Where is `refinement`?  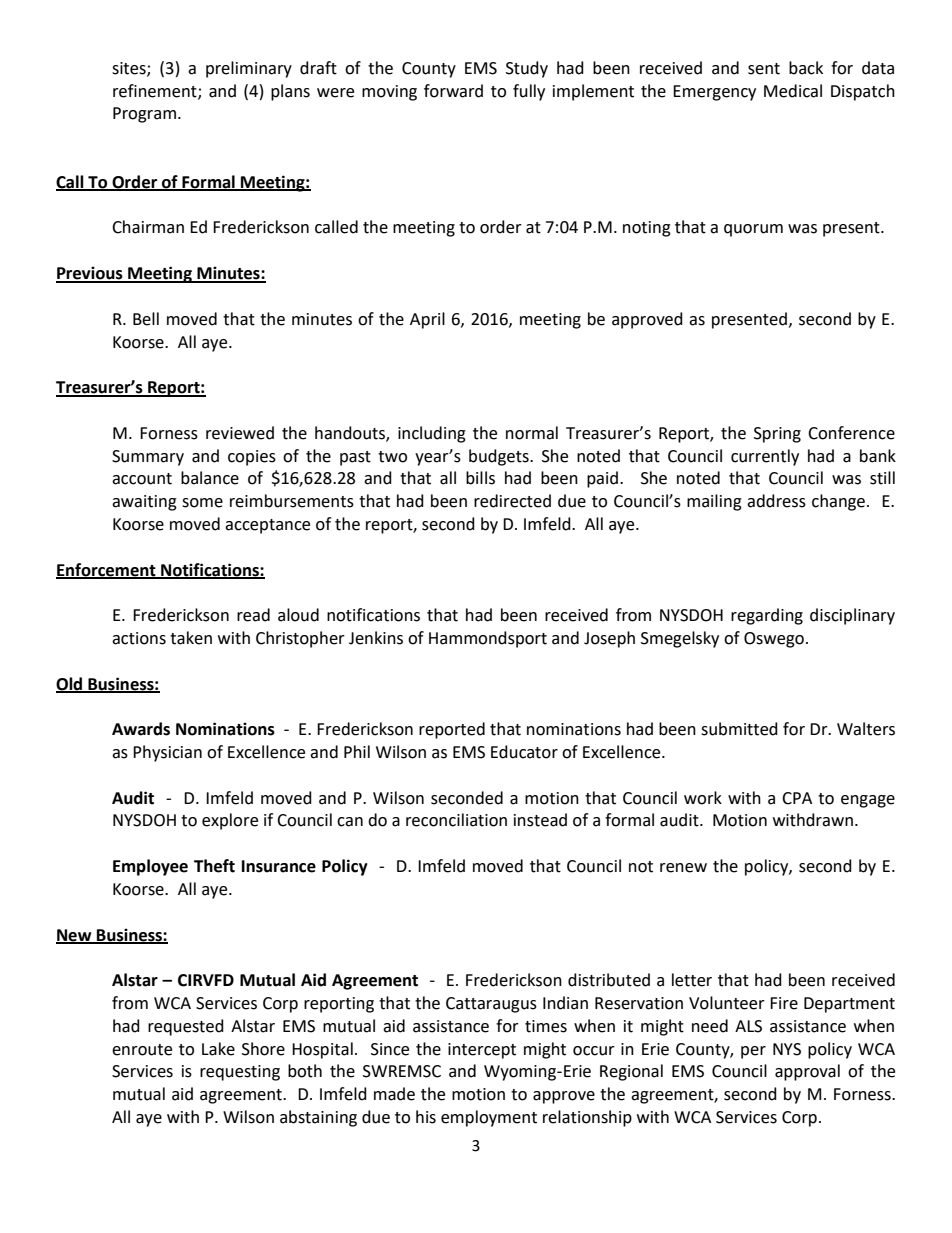
refinement is located at coordinates (156, 91).
